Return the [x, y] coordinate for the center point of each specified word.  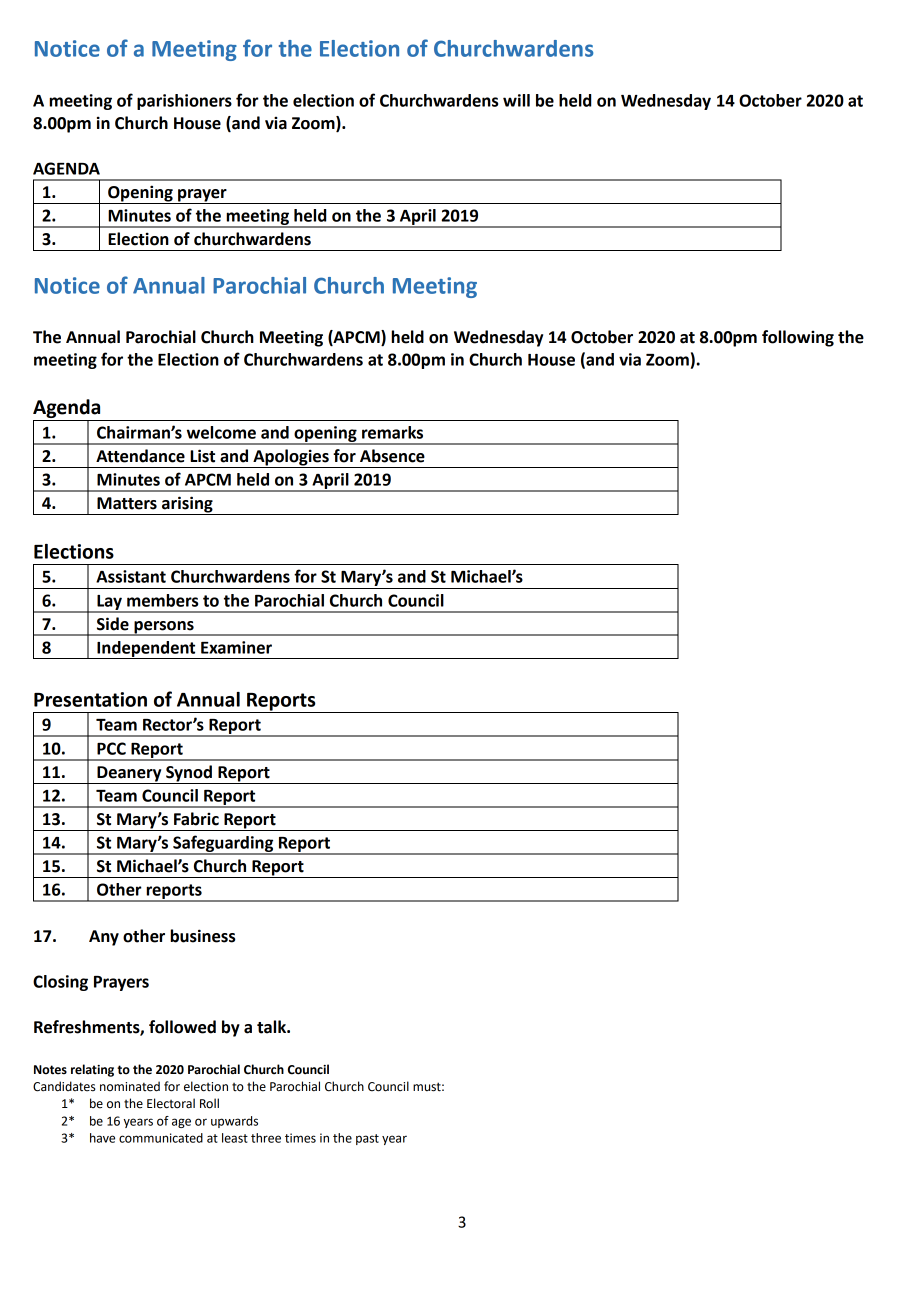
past [367, 1139]
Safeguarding [223, 844]
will [516, 100]
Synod [189, 774]
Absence [392, 456]
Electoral [171, 1103]
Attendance [140, 456]
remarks [392, 432]
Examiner [236, 647]
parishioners [184, 102]
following [798, 338]
